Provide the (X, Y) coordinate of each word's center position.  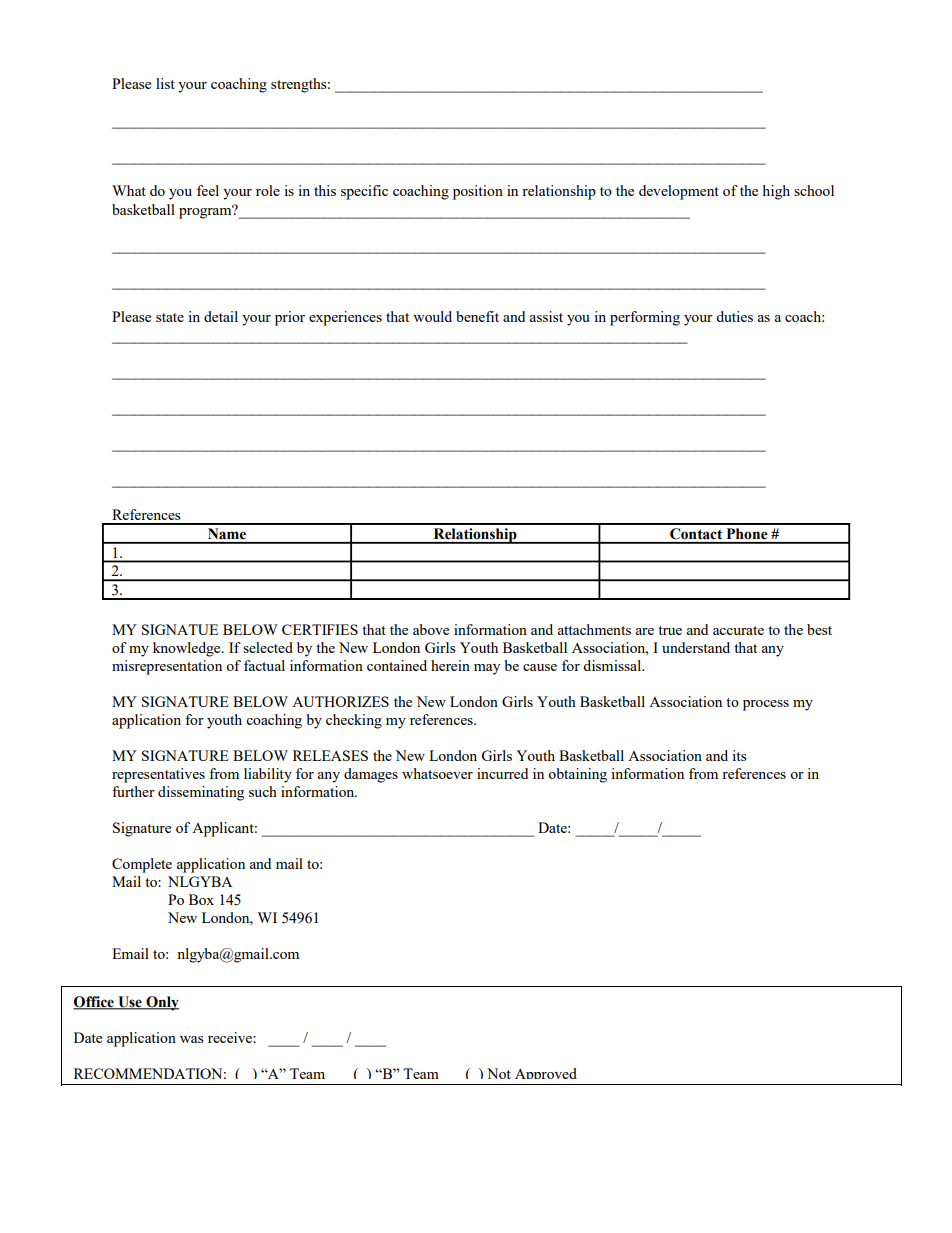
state (170, 317)
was (192, 1039)
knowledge (188, 649)
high (776, 192)
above (431, 629)
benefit (477, 316)
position (478, 192)
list (165, 83)
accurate (738, 630)
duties (734, 316)
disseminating (201, 793)
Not (499, 1073)
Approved (546, 1076)
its (739, 755)
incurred (502, 773)
